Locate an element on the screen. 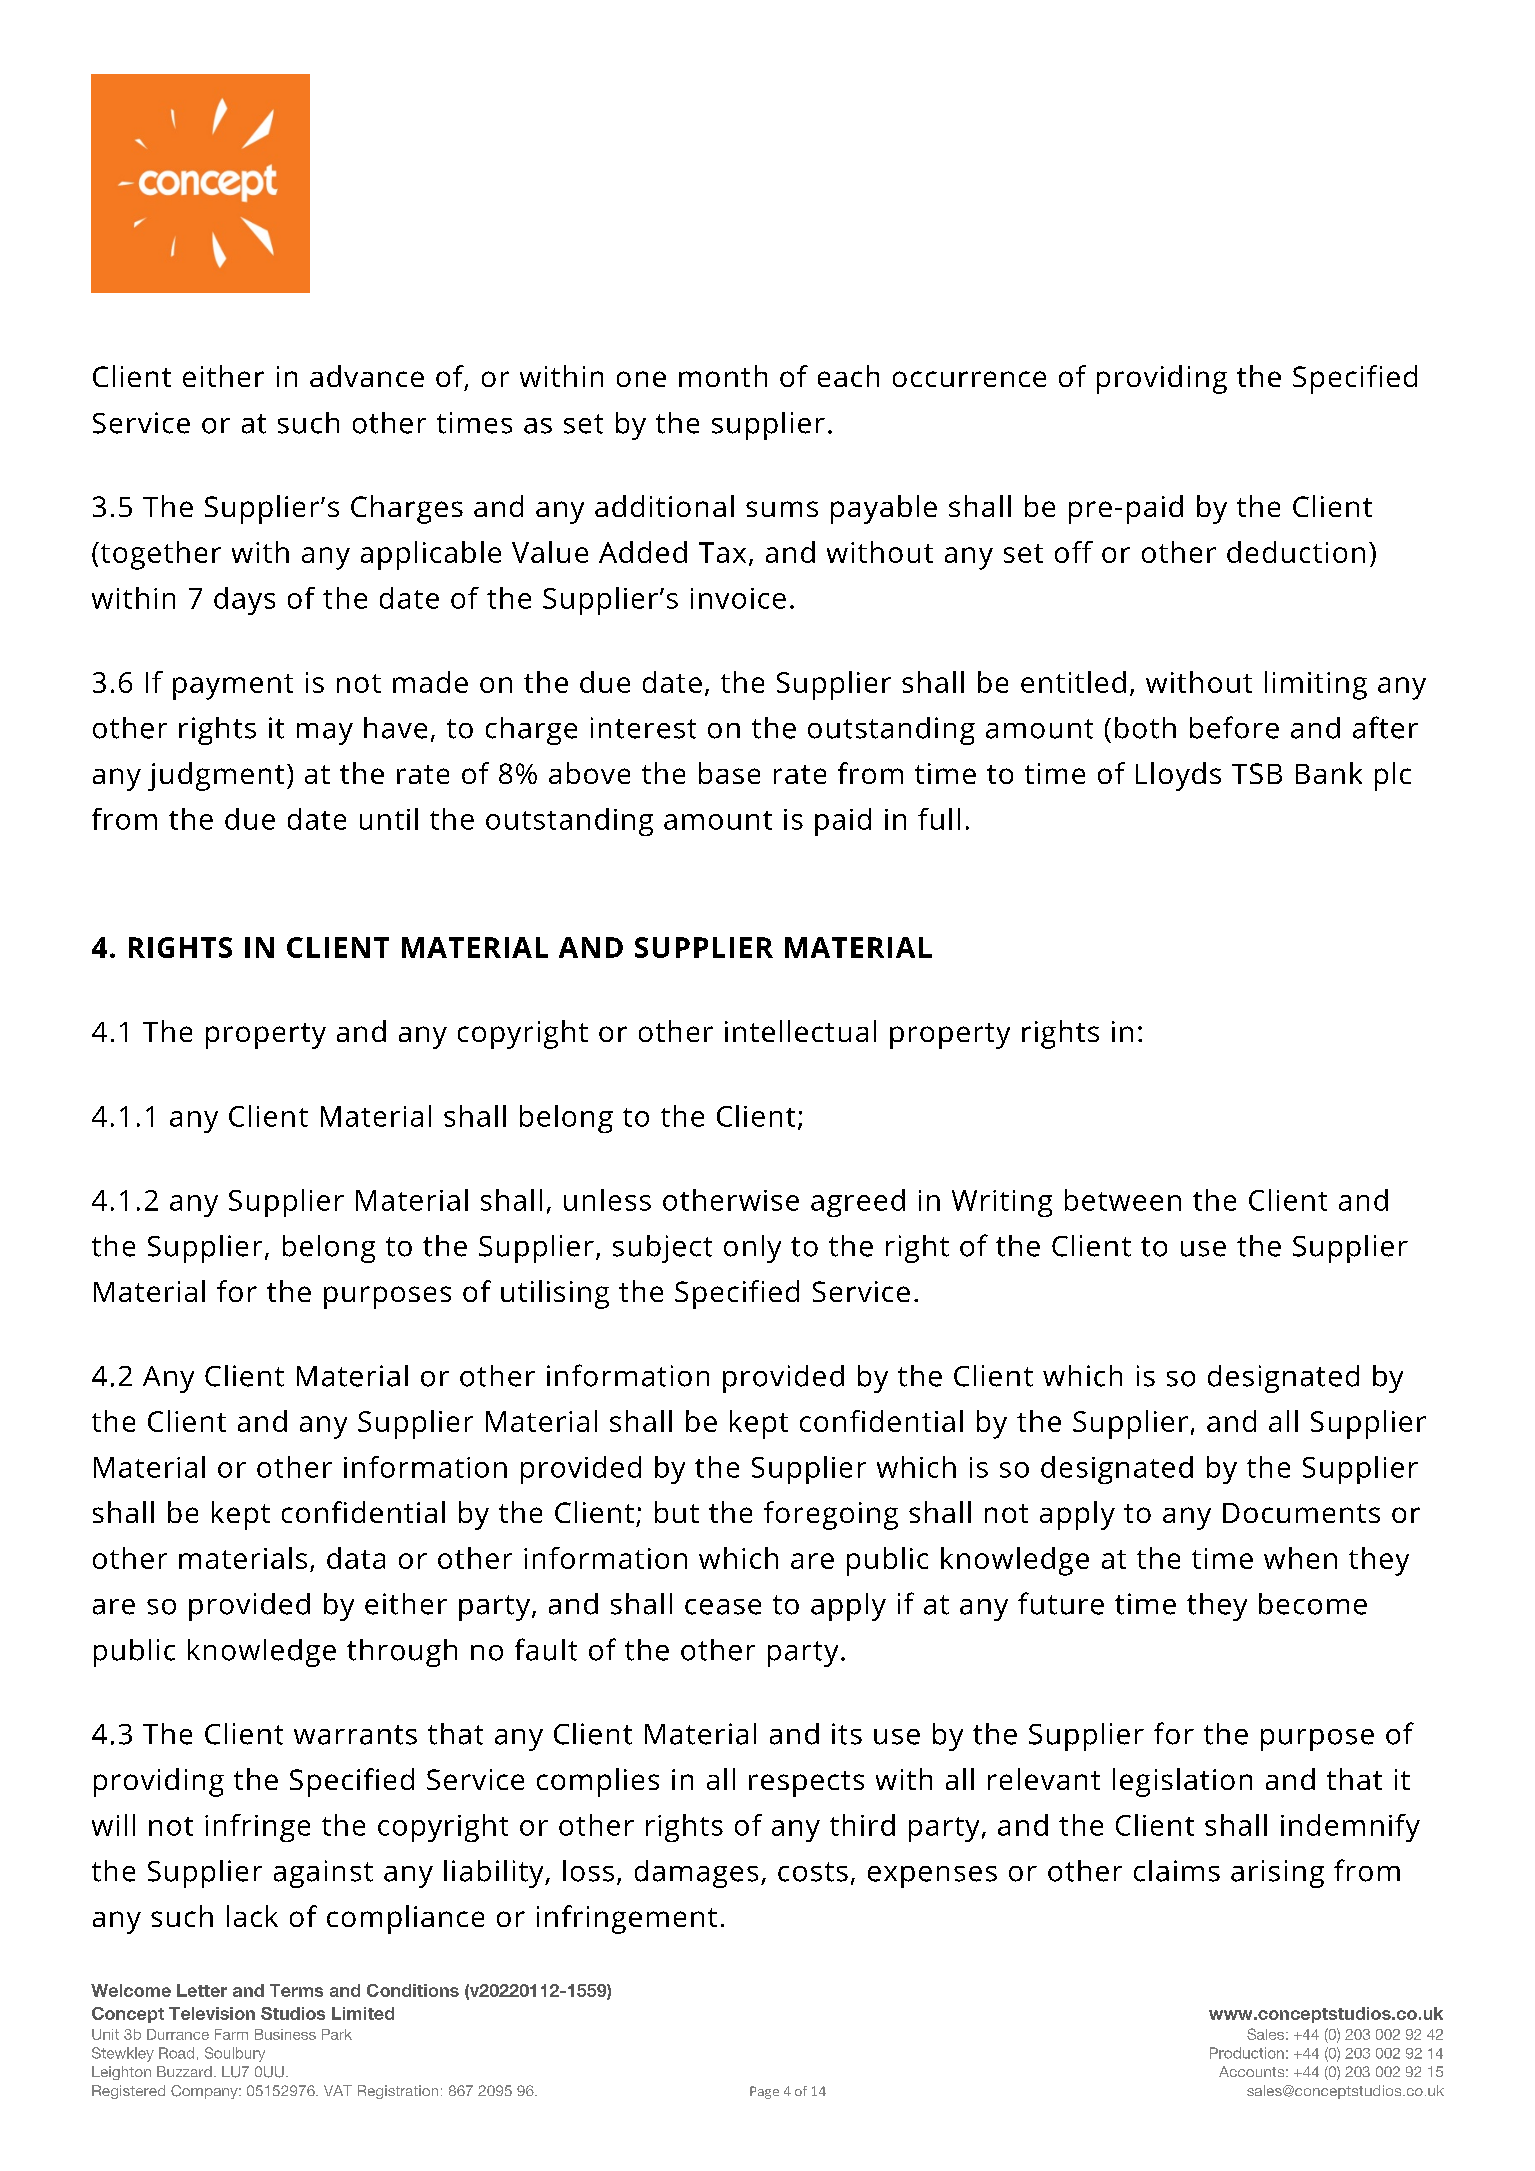  month is located at coordinates (723, 376).
